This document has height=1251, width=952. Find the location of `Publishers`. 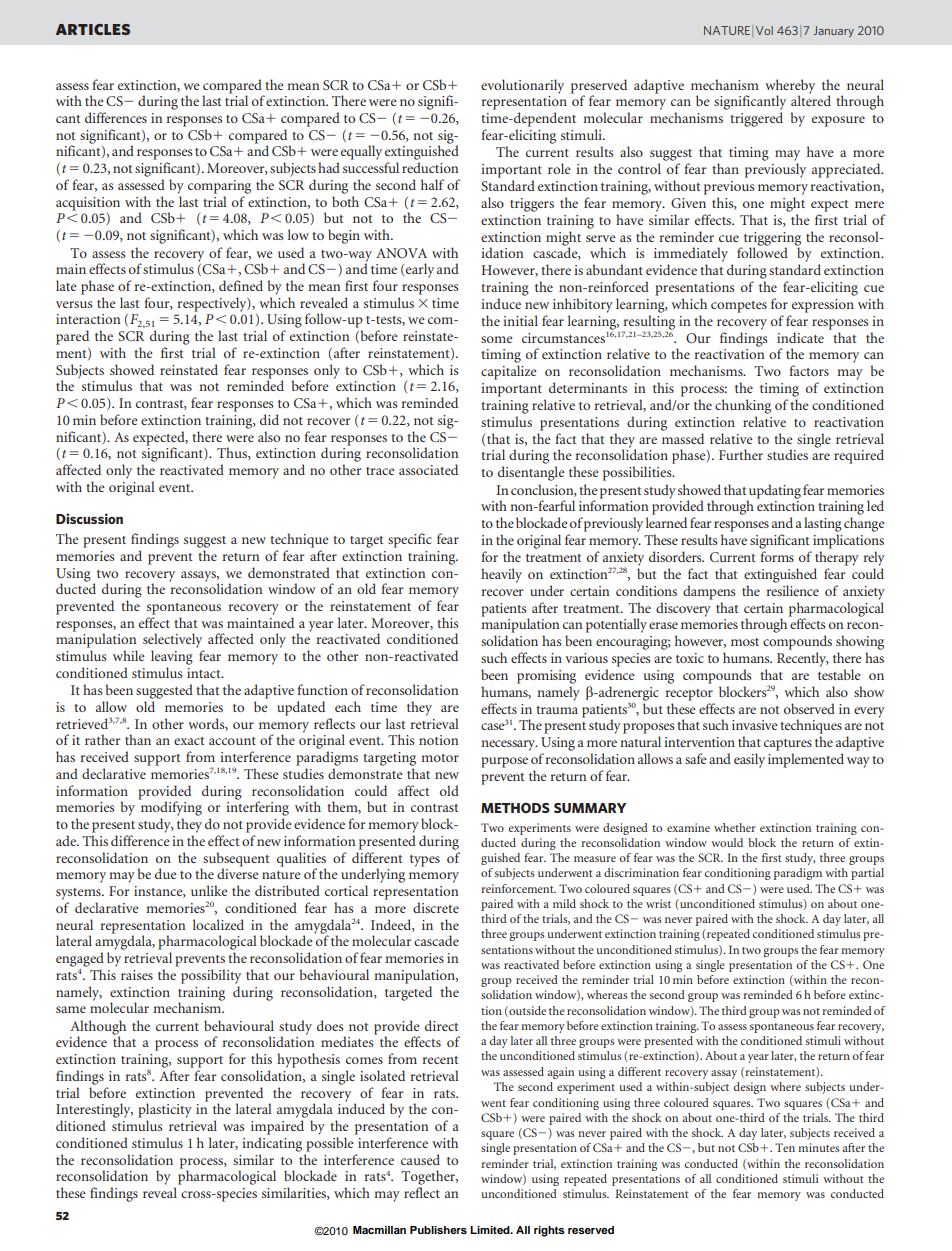

Publishers is located at coordinates (438, 1230).
